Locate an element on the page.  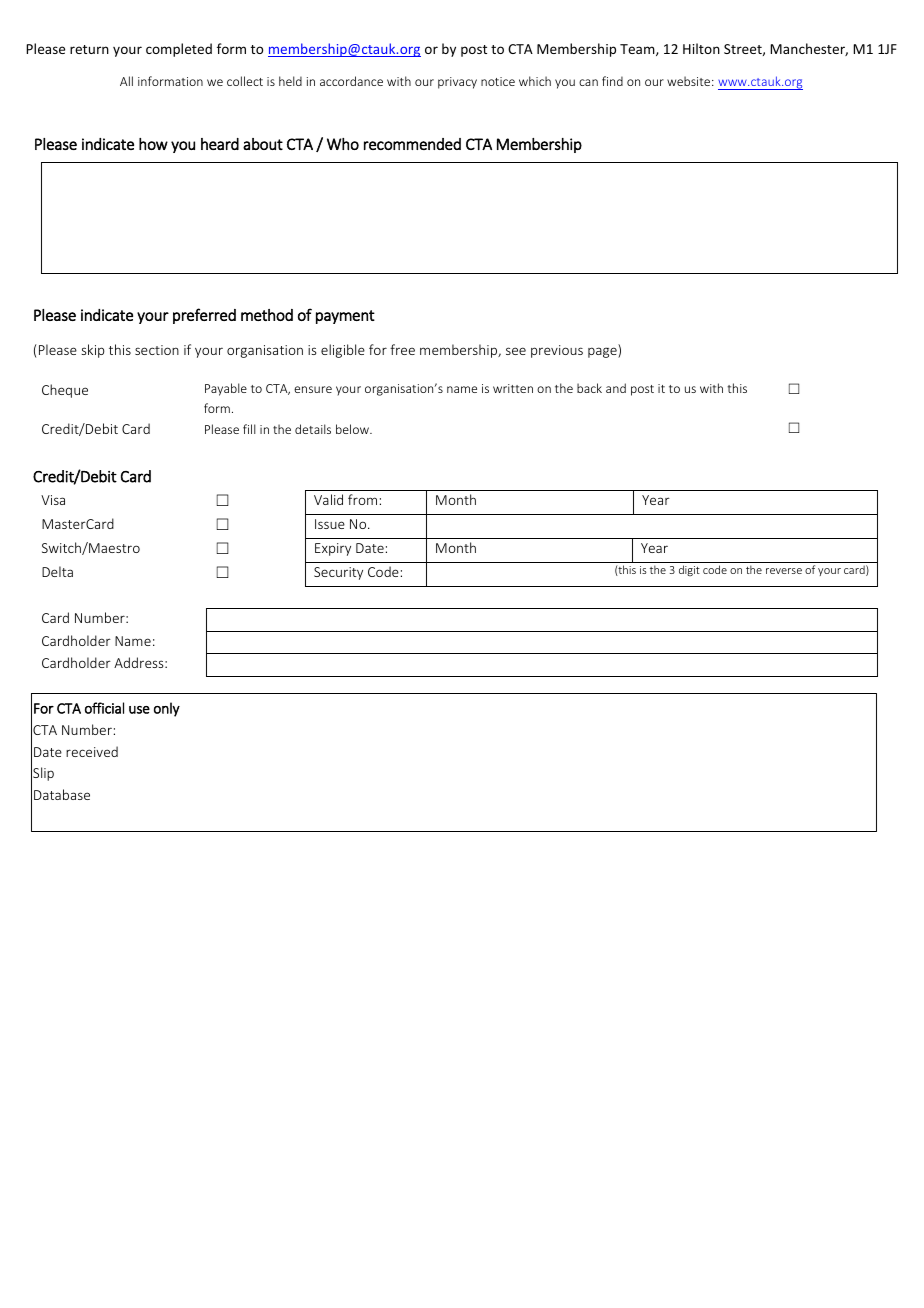
All is located at coordinates (126, 81).
